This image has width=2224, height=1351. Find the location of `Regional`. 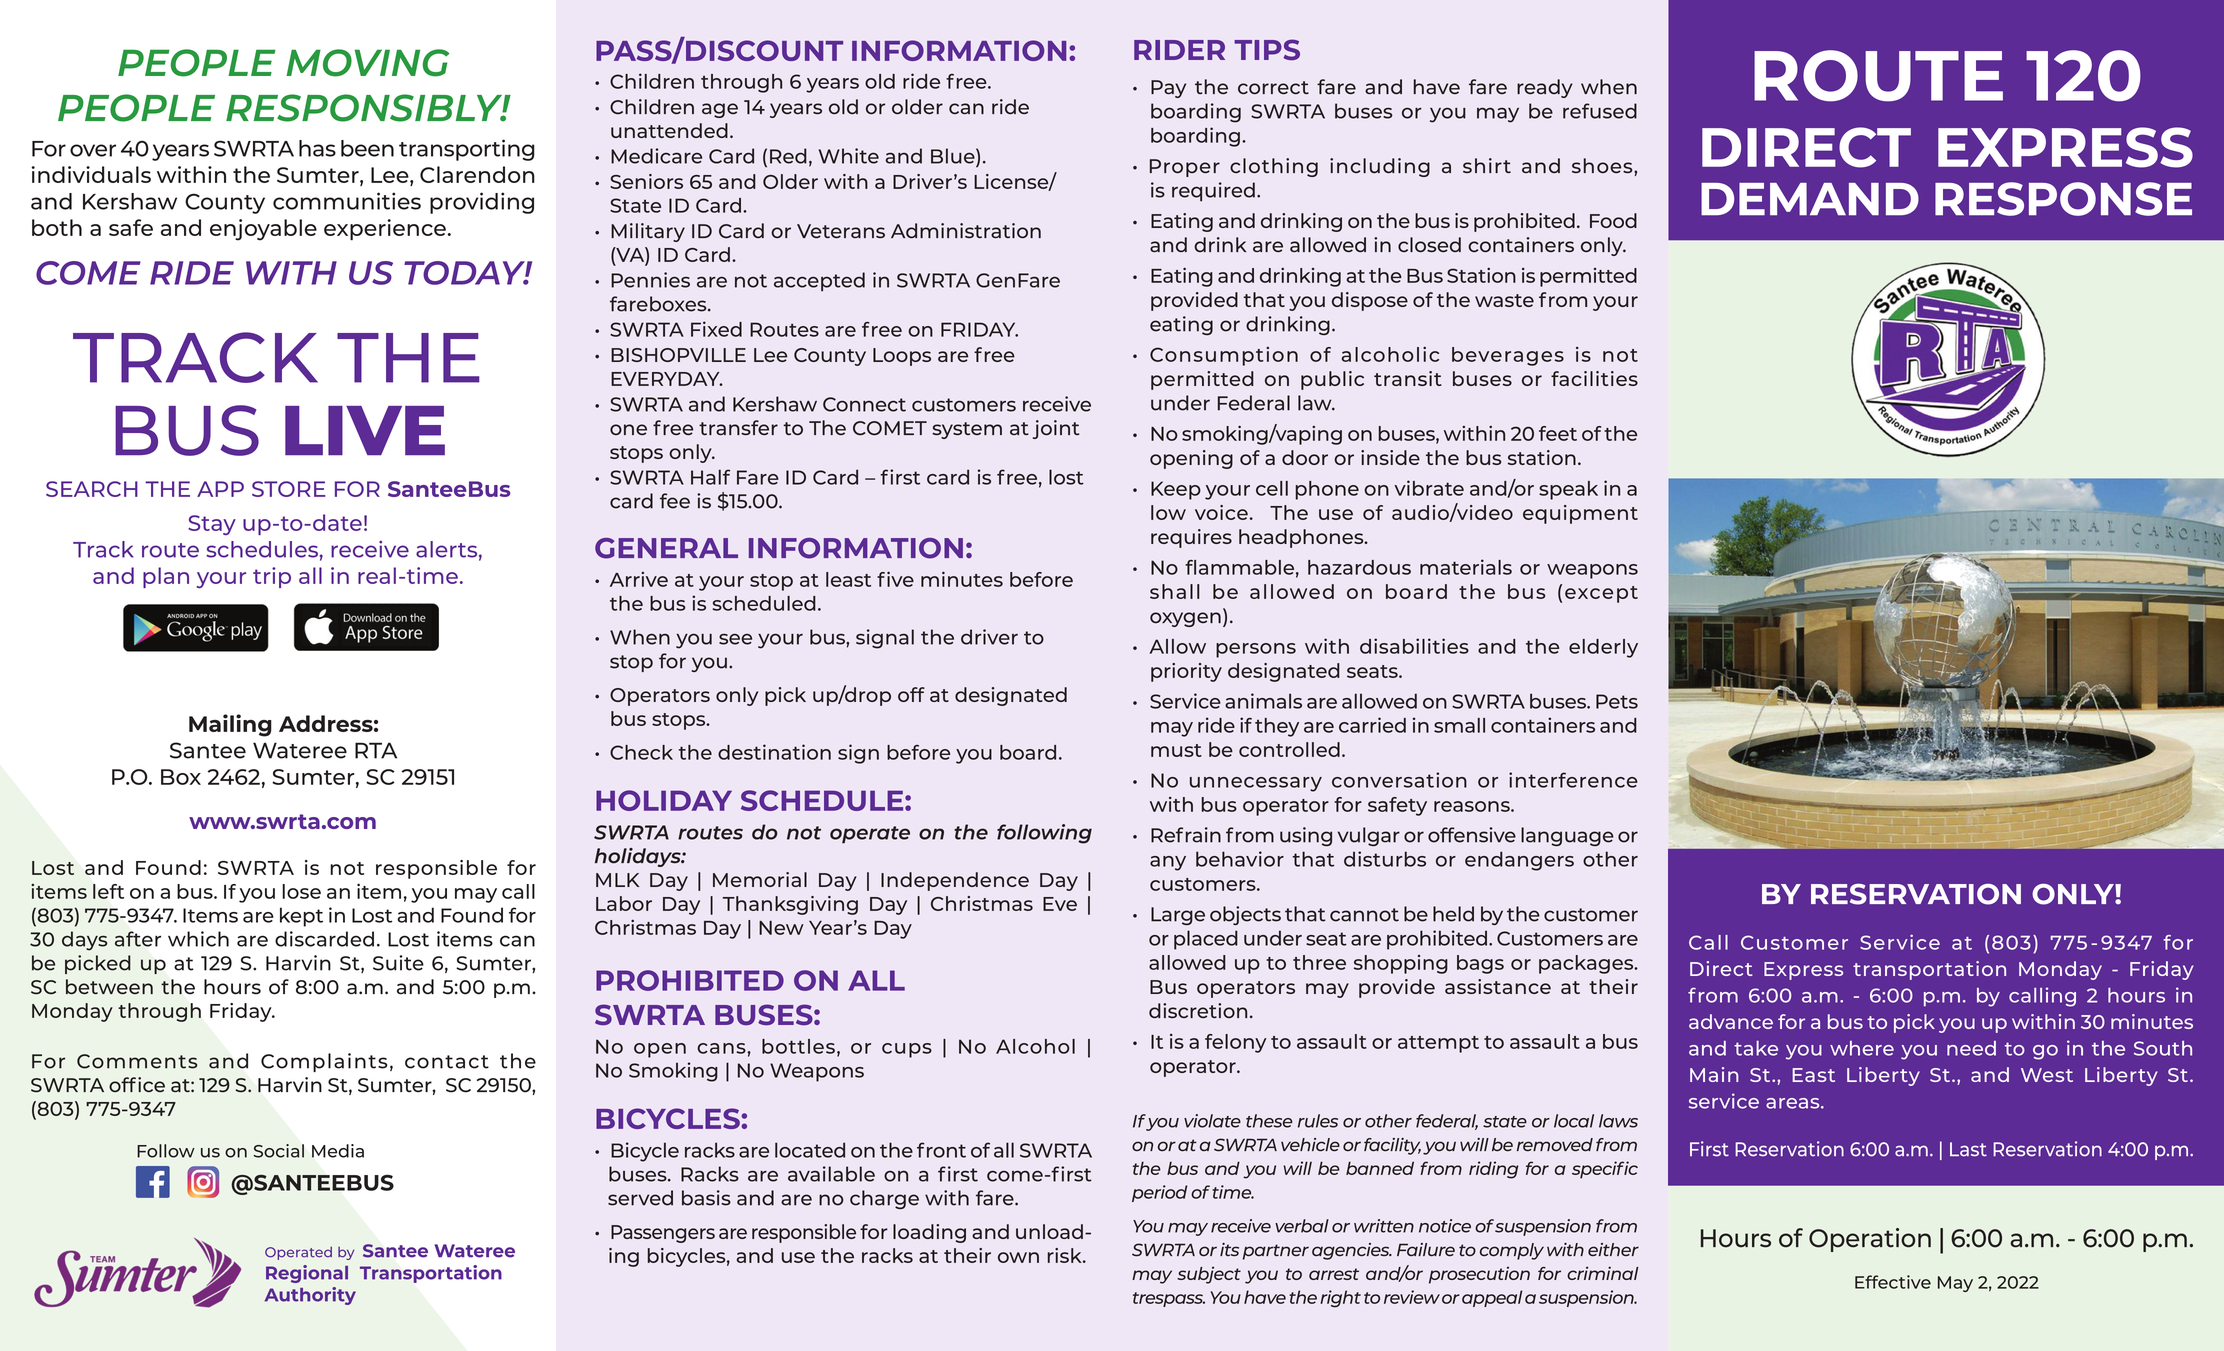

Regional is located at coordinates (307, 1274).
